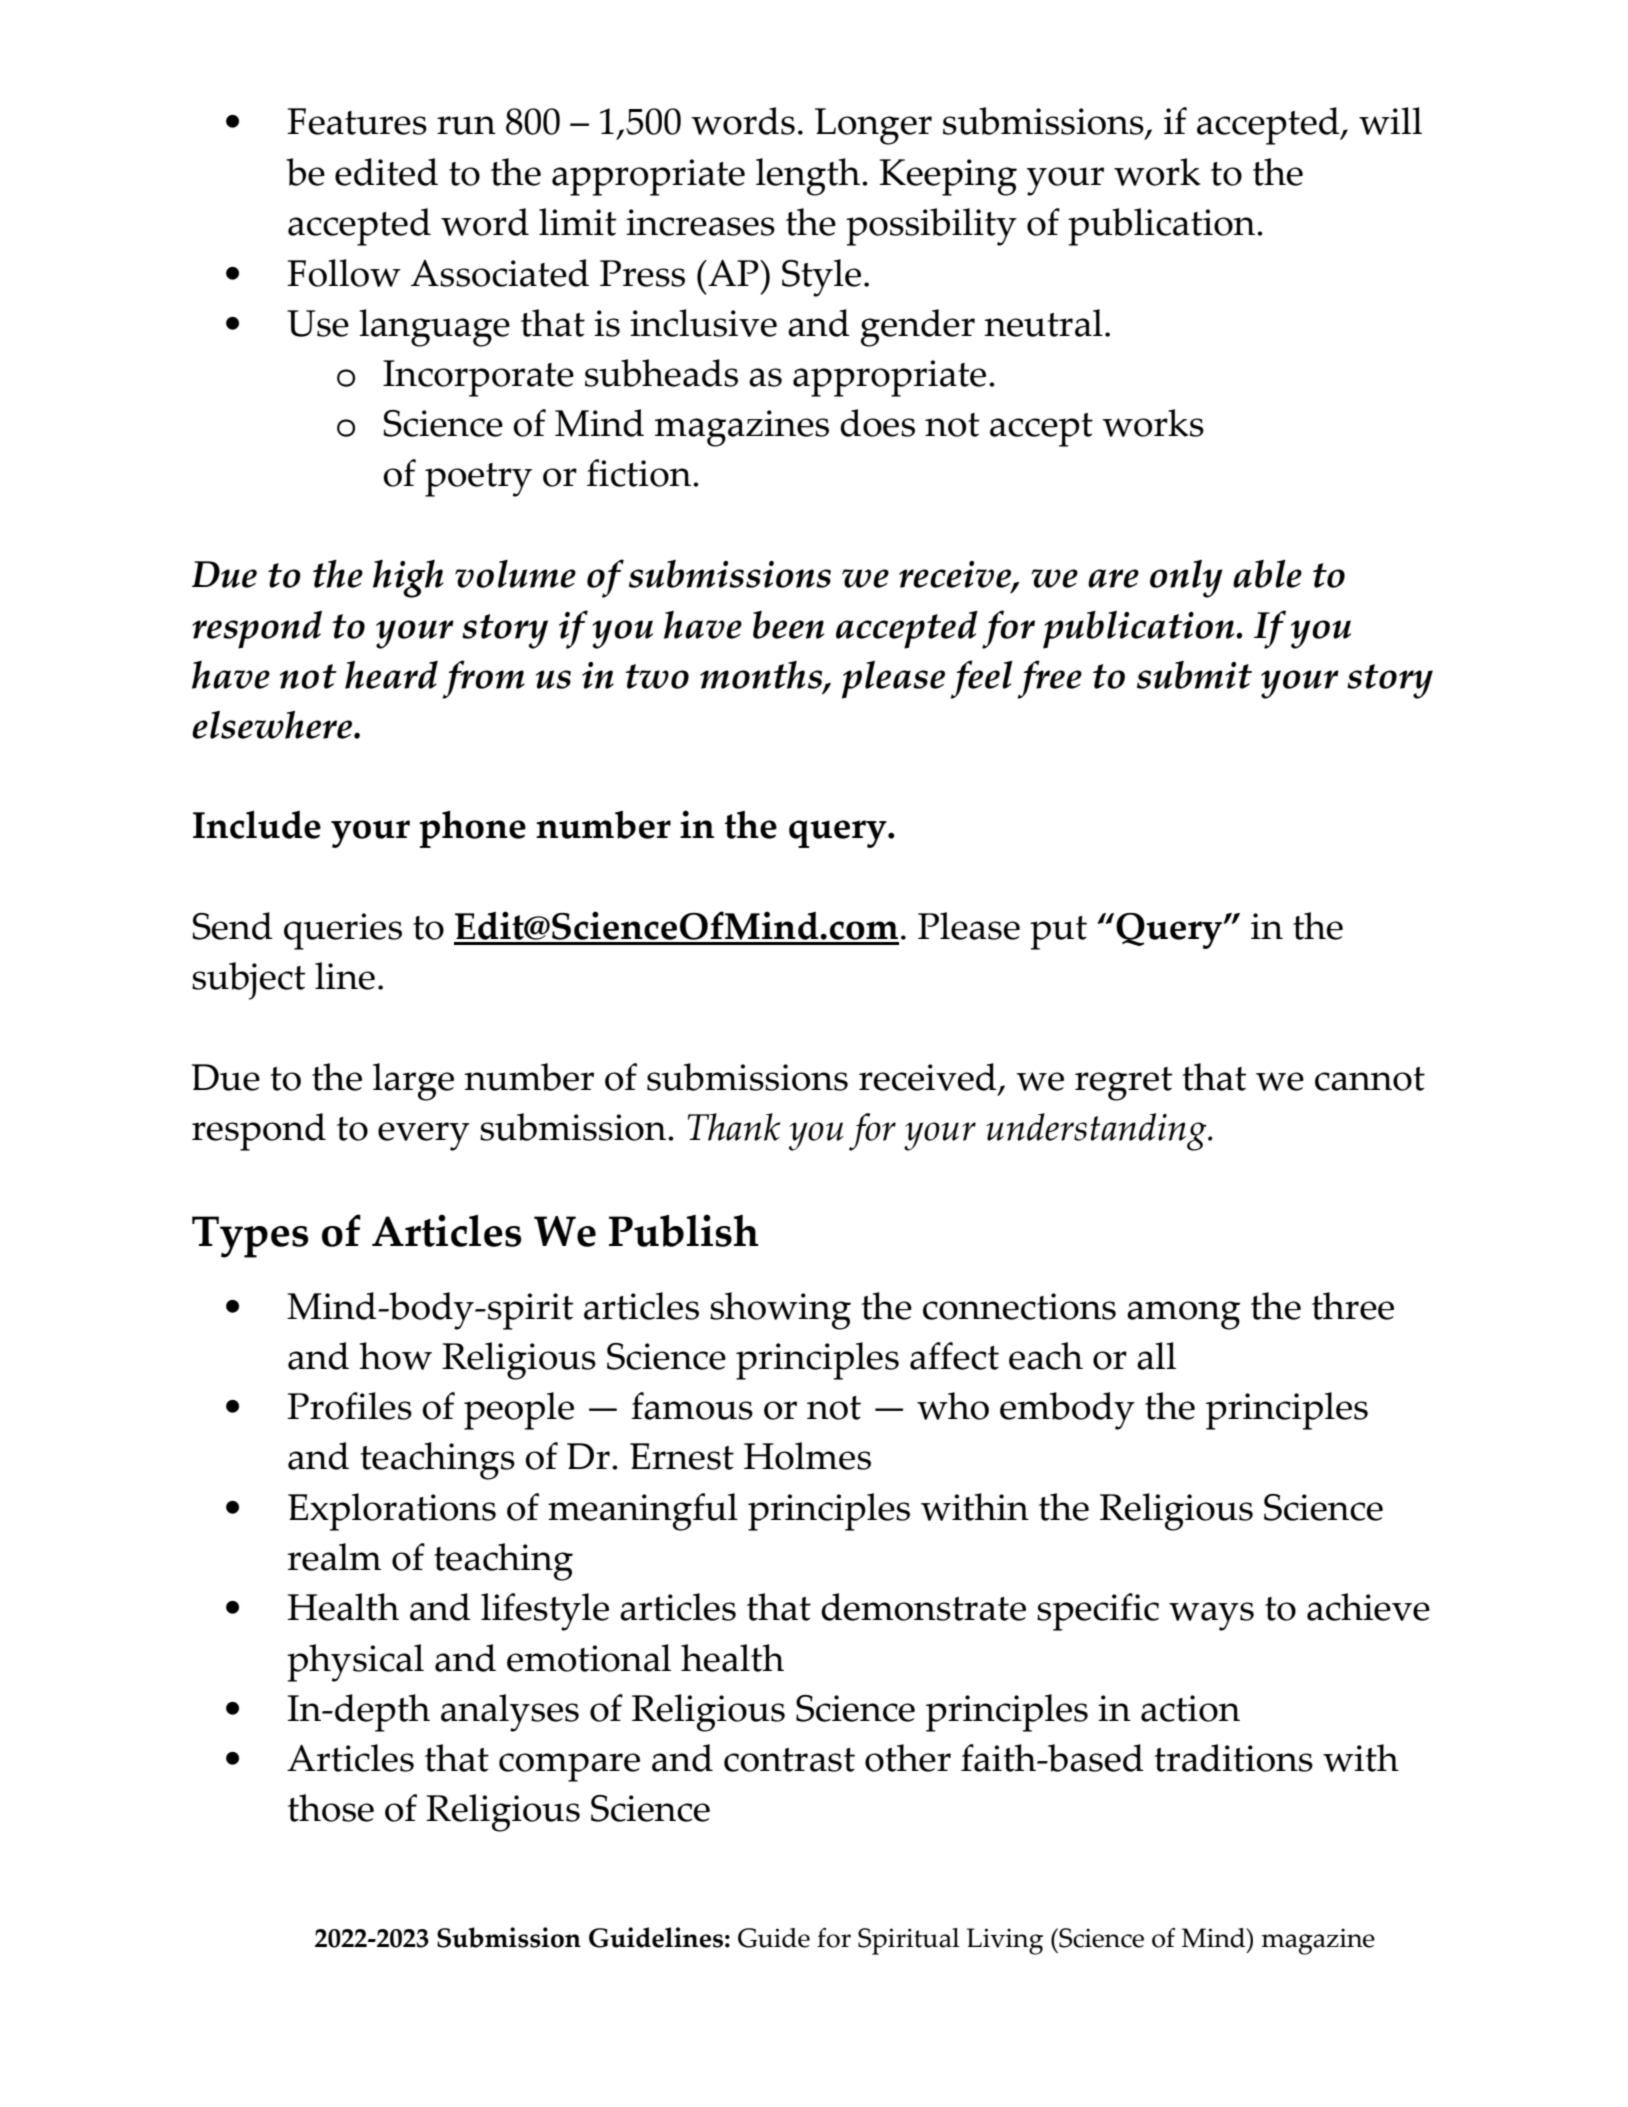 The height and width of the page is (2107, 1628). I want to click on cannot, so click(1370, 1079).
